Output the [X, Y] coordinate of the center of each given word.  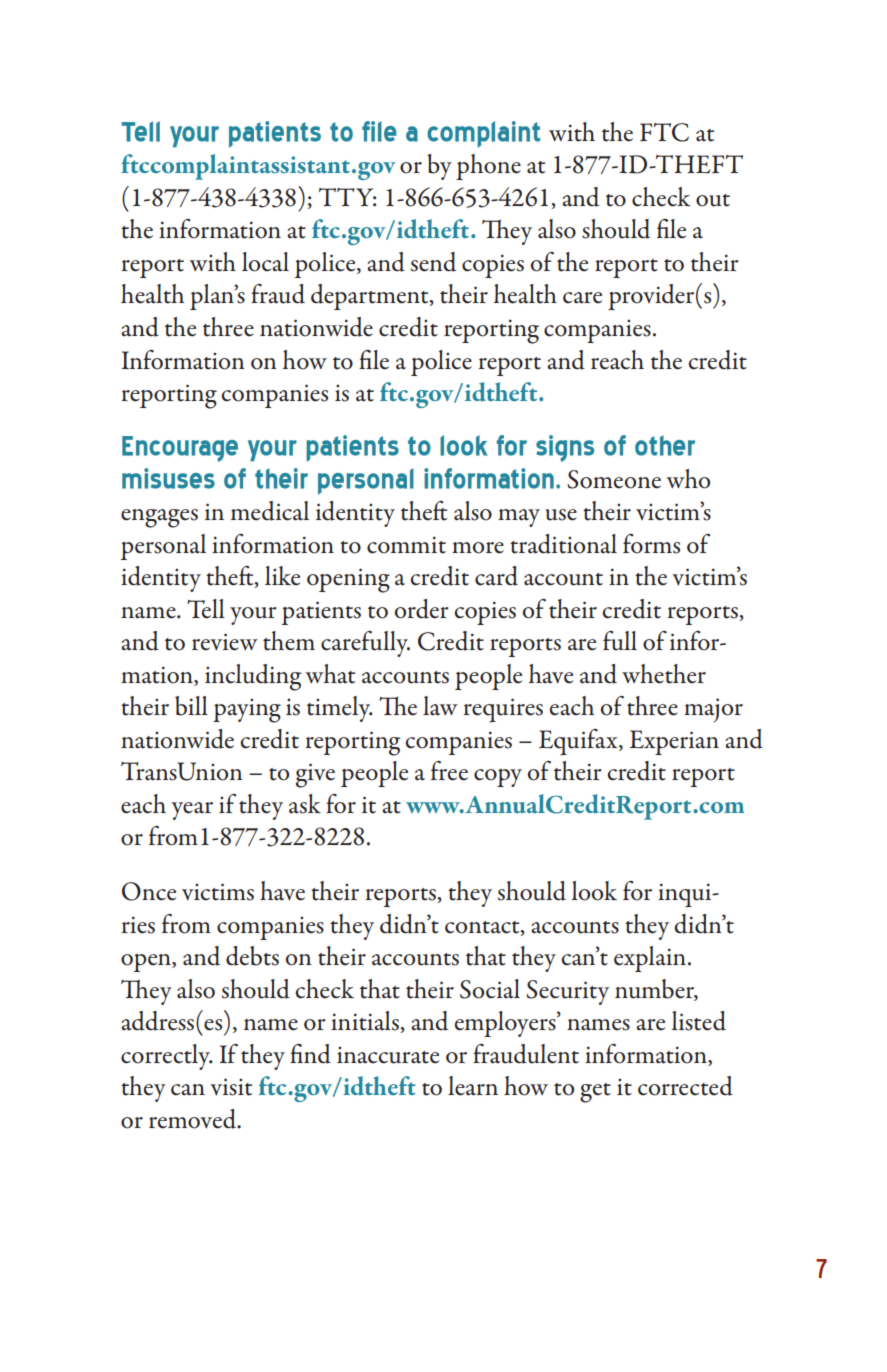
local [265, 262]
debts [252, 956]
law [440, 706]
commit [406, 545]
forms [651, 544]
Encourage [180, 449]
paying [247, 710]
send [433, 262]
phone [488, 167]
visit [231, 1087]
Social [490, 989]
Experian [674, 742]
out [713, 200]
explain [651, 959]
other [665, 445]
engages [159, 518]
